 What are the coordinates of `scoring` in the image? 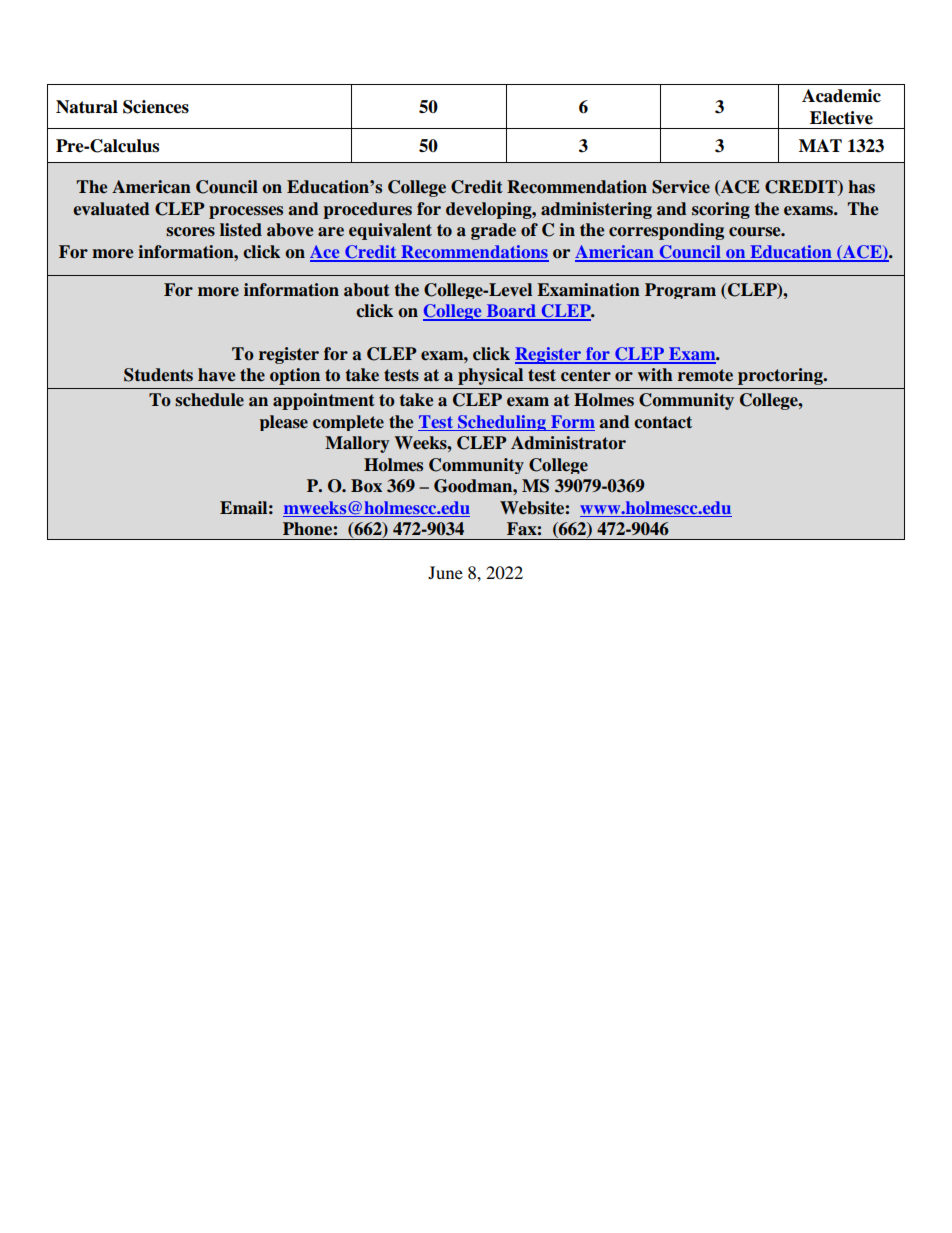 It's located at (721, 210).
